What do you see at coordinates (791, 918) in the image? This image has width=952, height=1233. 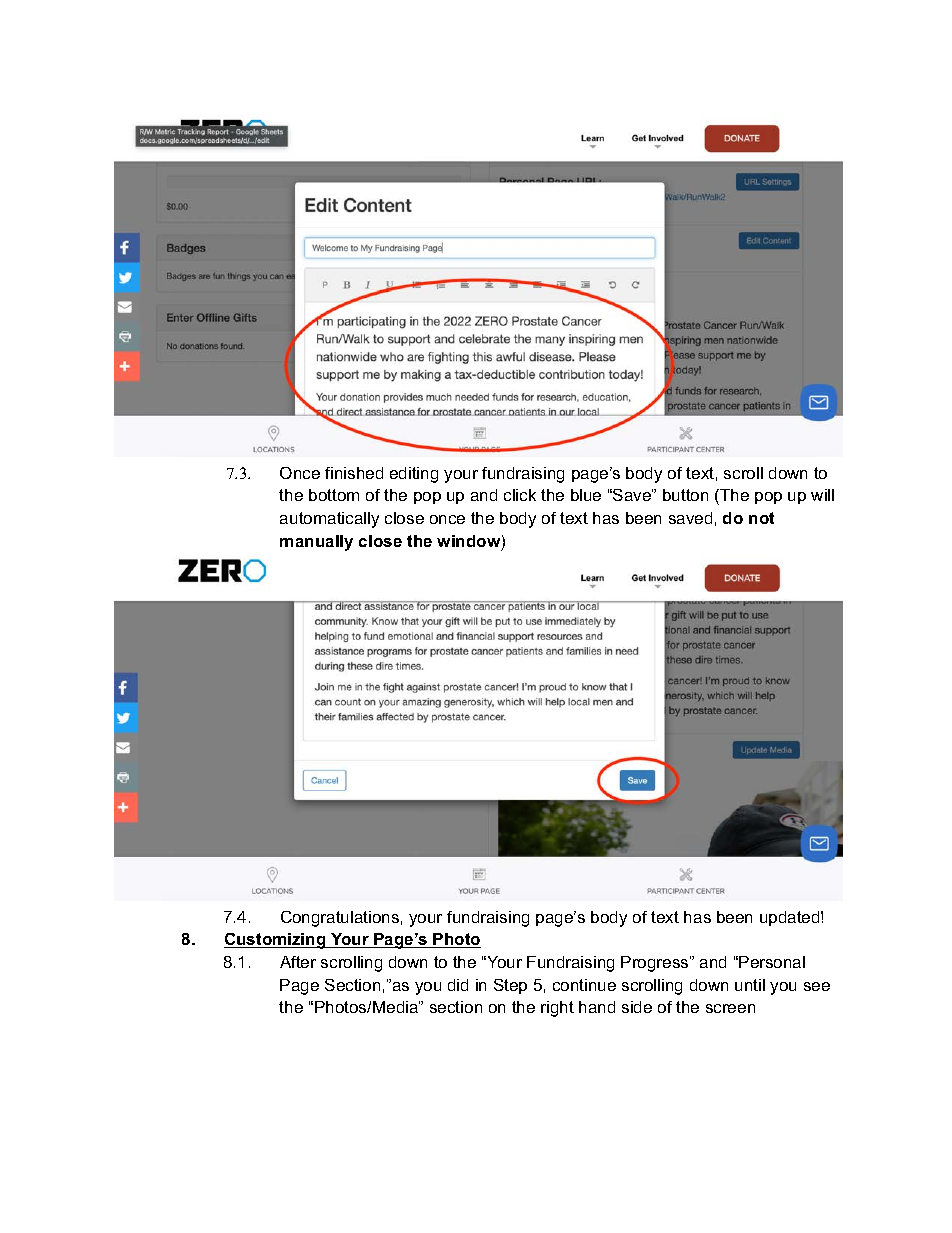 I see `updated` at bounding box center [791, 918].
